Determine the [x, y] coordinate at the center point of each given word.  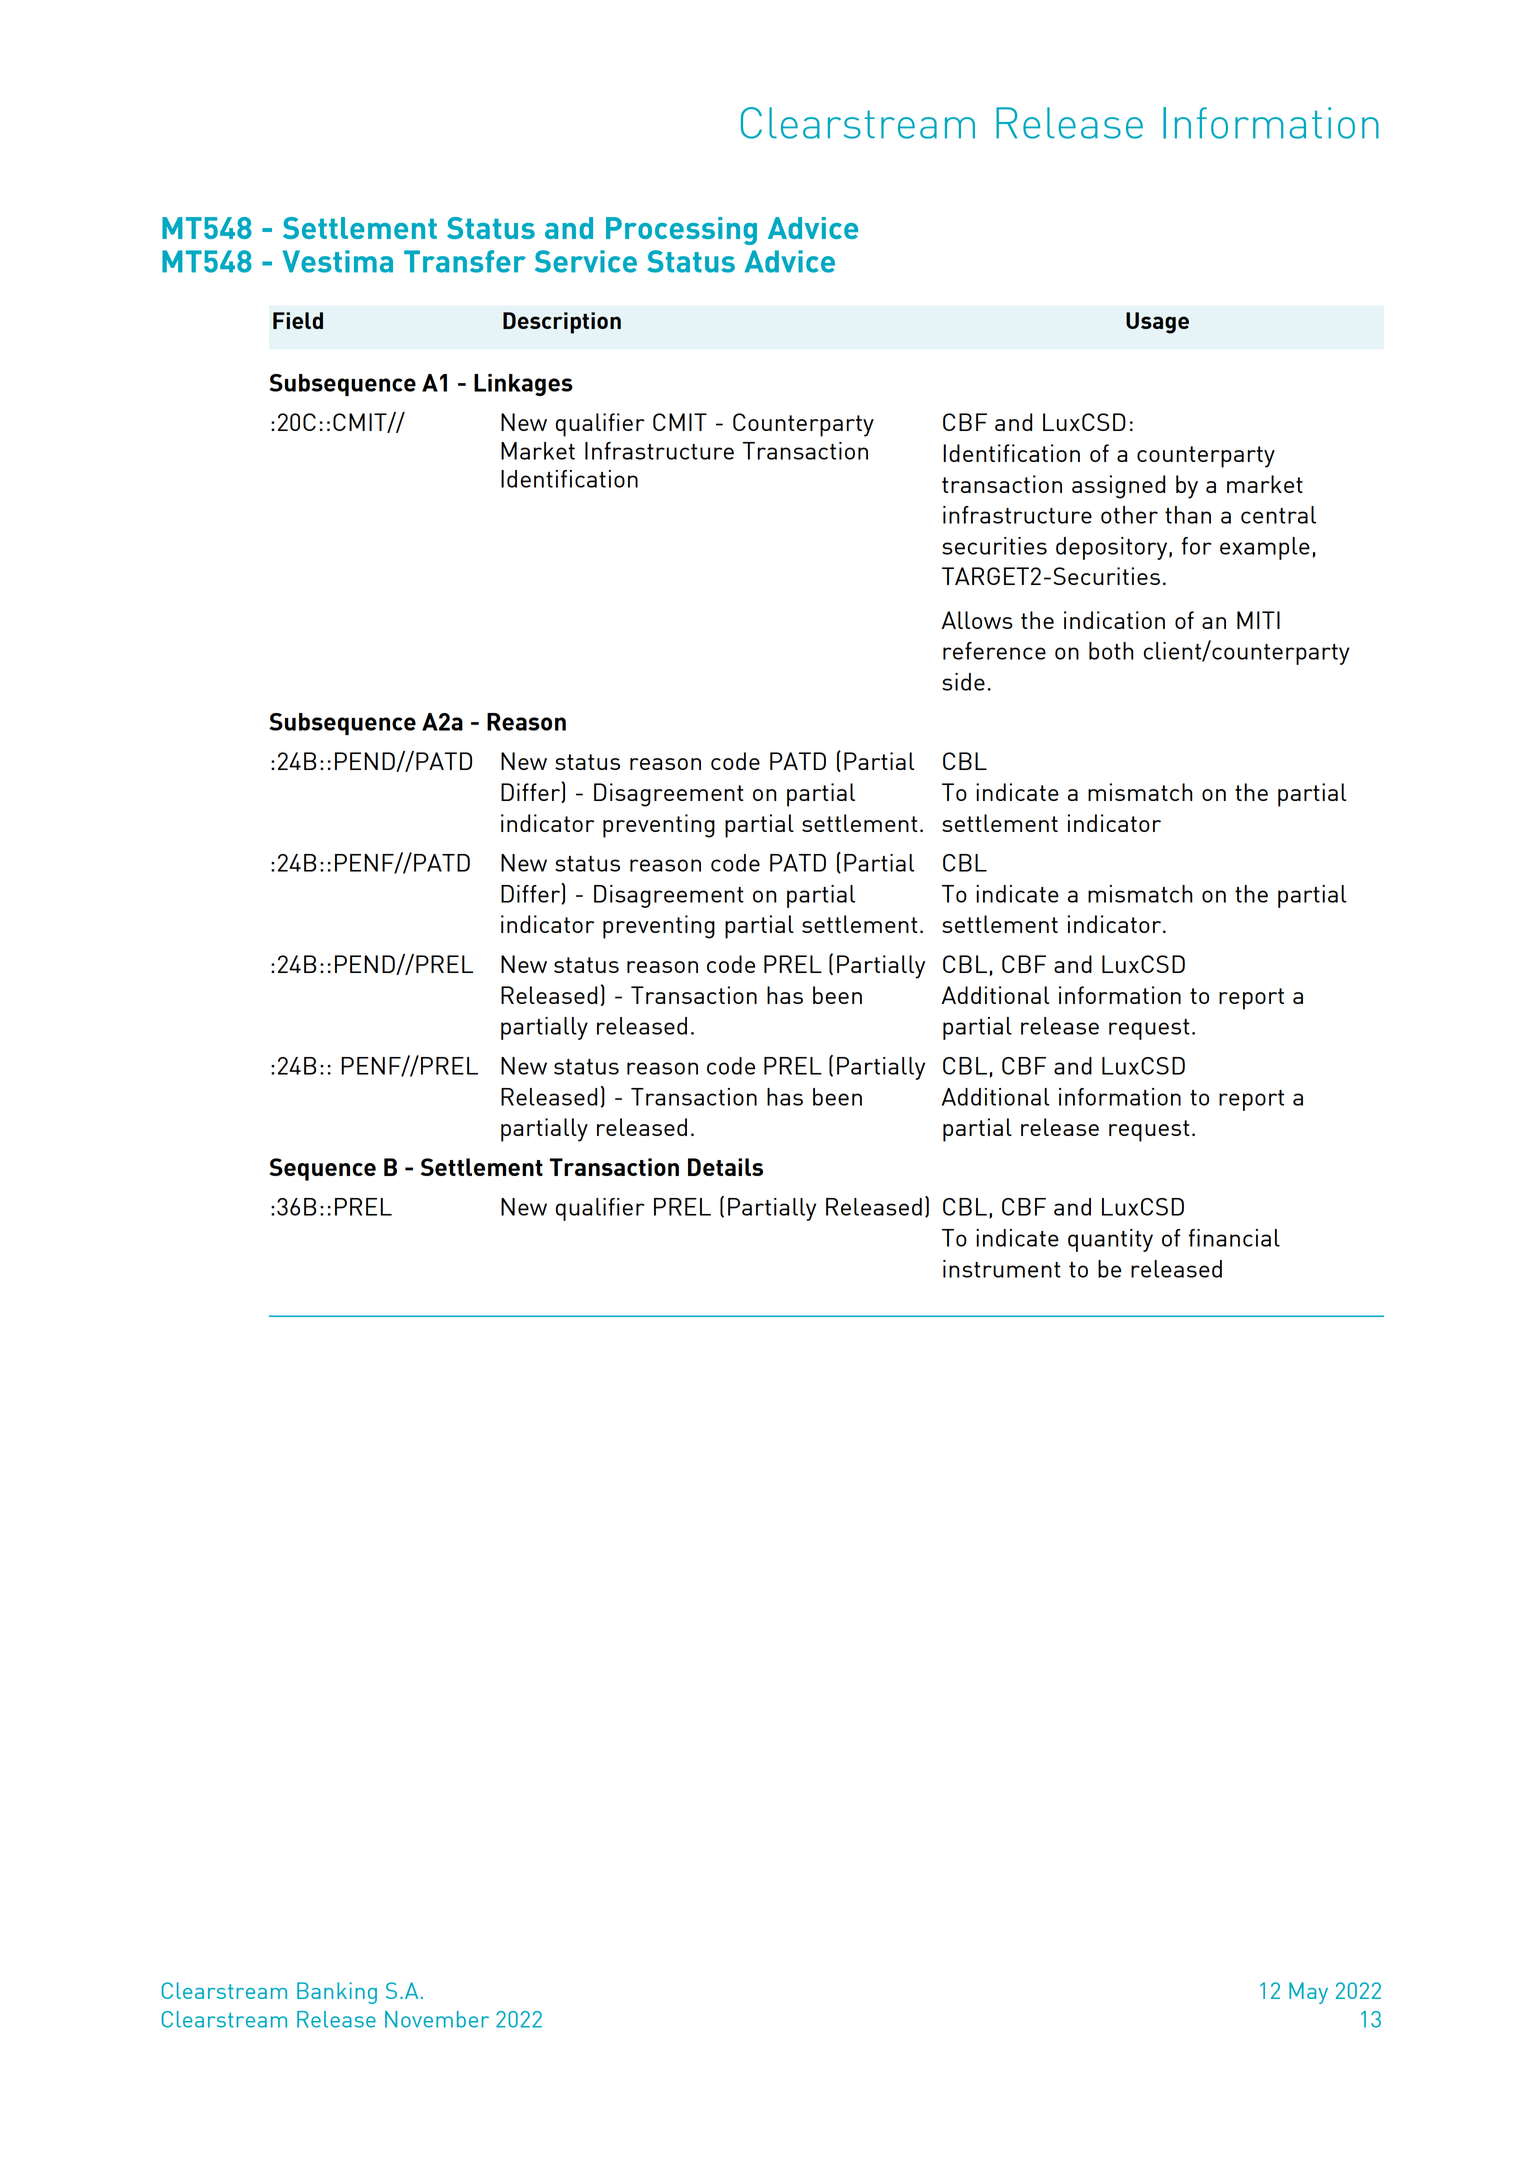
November [437, 2019]
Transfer [465, 261]
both [1111, 651]
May [1308, 1993]
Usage [1157, 323]
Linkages [523, 385]
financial [1234, 1238]
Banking [337, 1993]
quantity [1110, 1240]
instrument [1002, 1269]
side [963, 682]
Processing [681, 231]
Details [725, 1167]
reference [994, 651]
